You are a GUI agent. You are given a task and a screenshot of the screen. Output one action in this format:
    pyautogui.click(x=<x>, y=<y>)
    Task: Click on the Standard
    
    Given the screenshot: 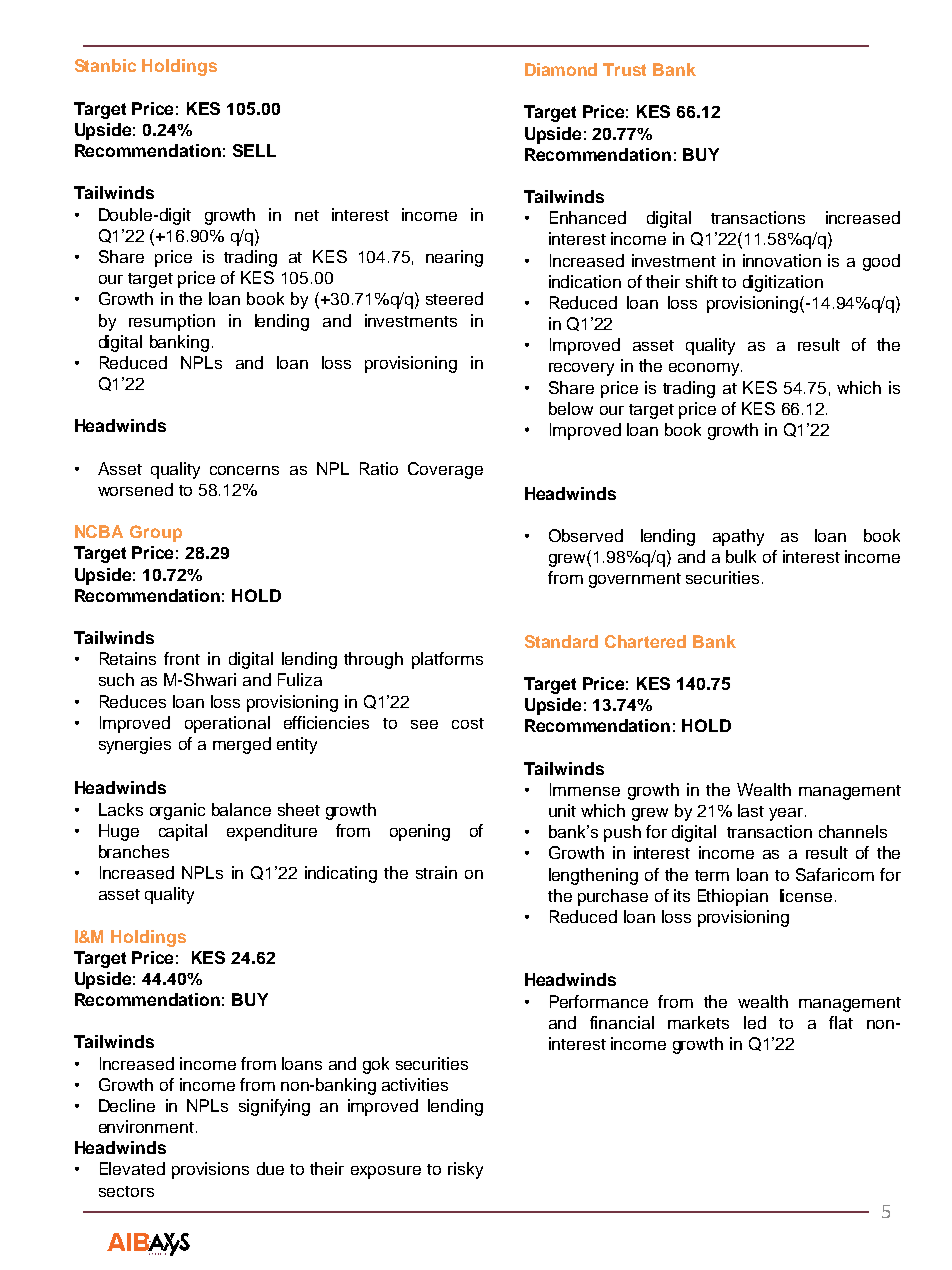 What is the action you would take?
    pyautogui.click(x=561, y=641)
